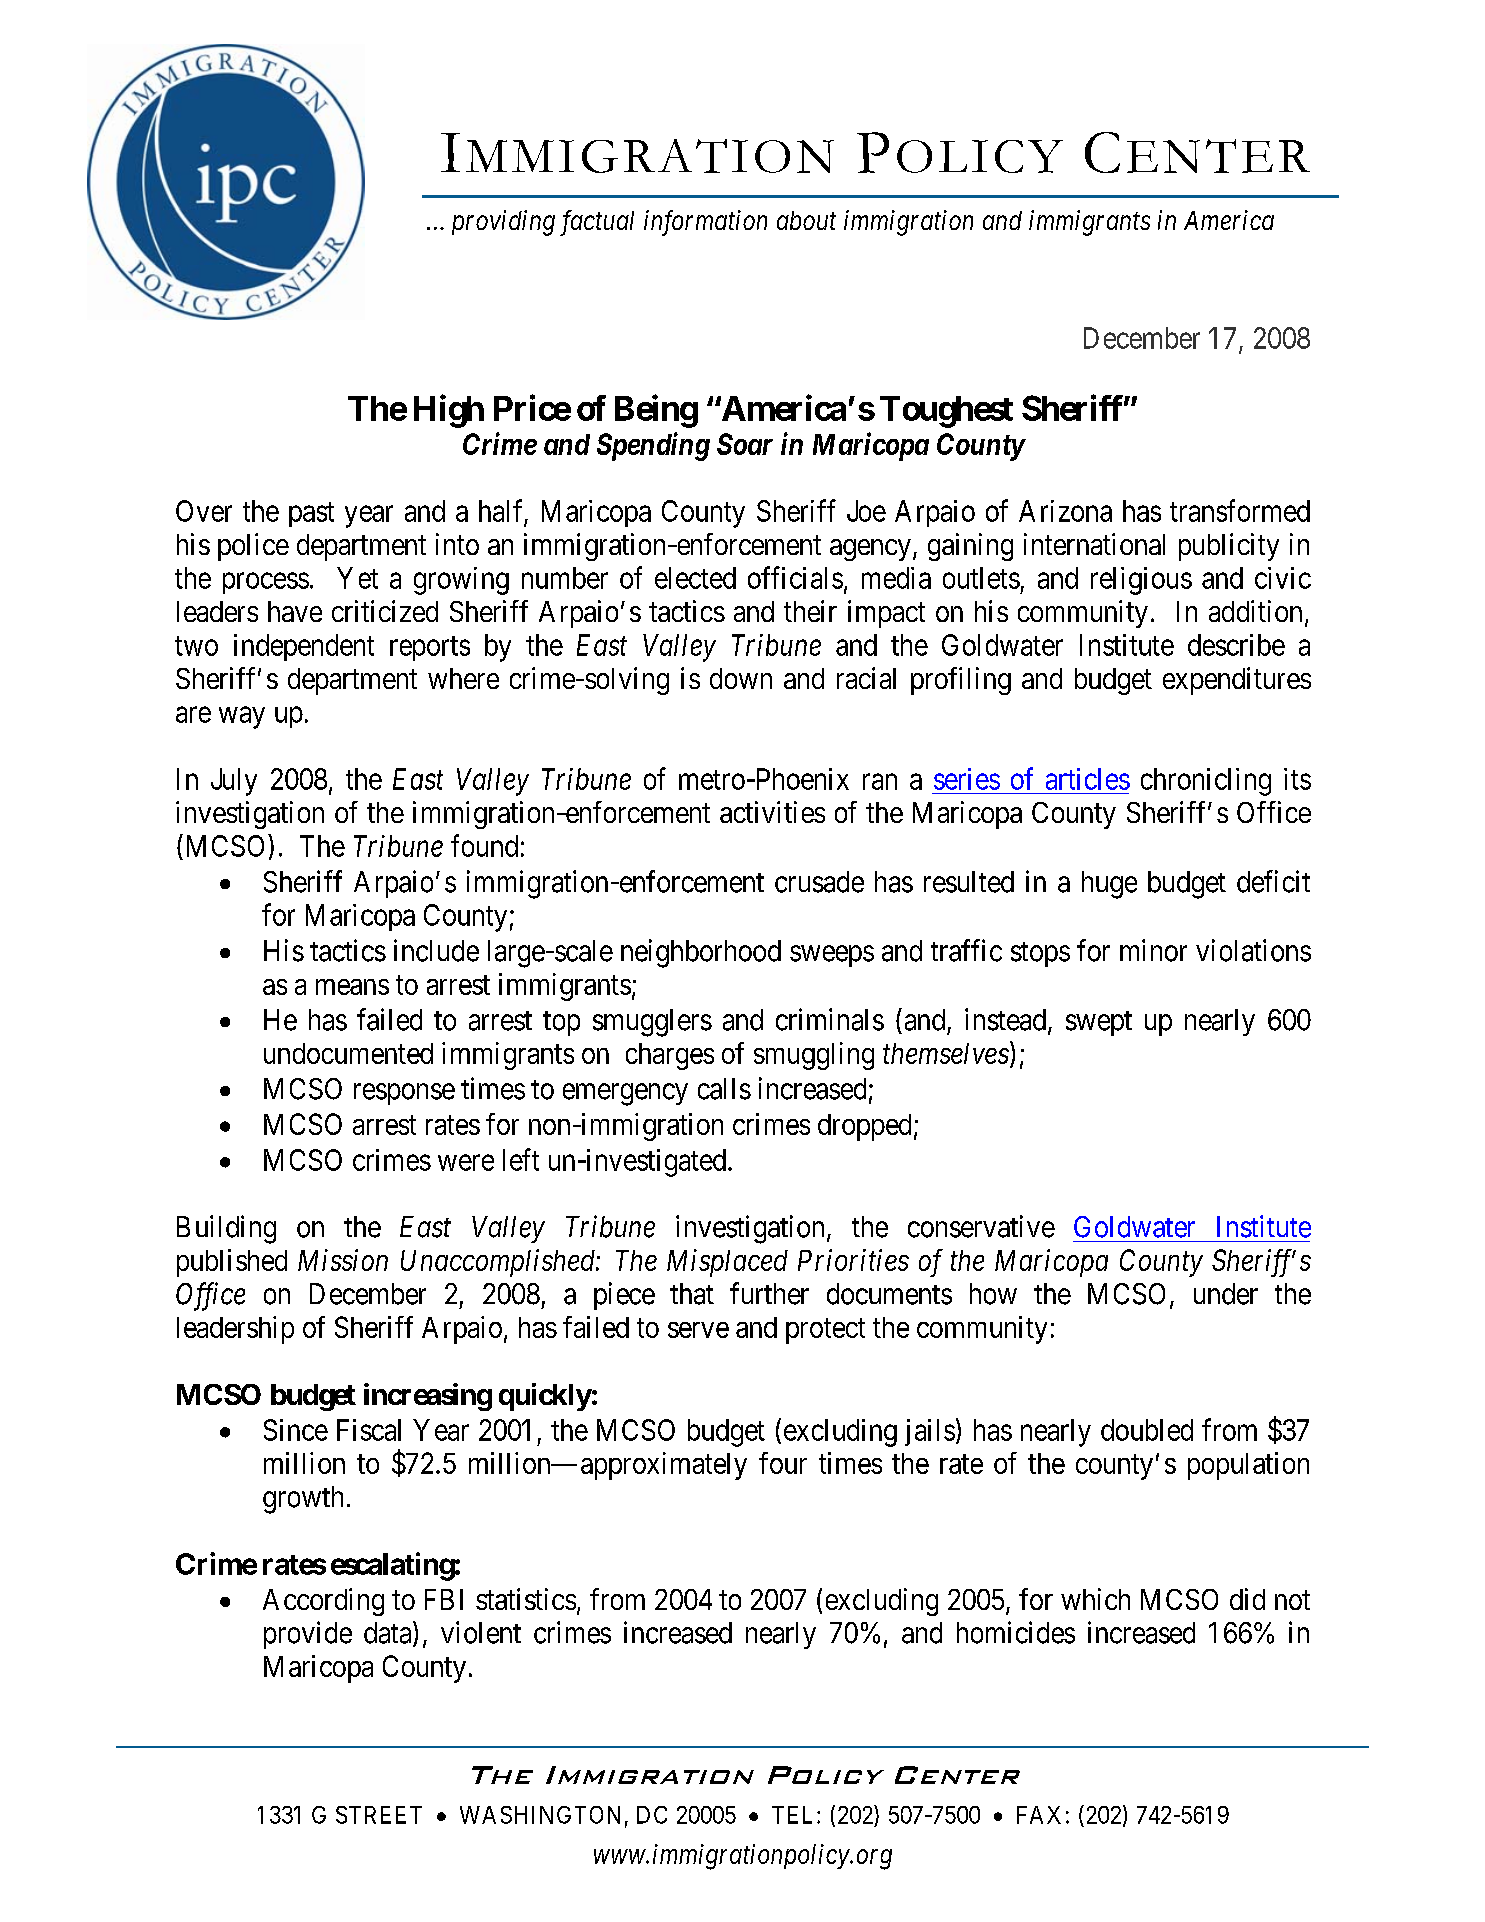 Image resolution: width=1485 pixels, height=1922 pixels. I want to click on providing, so click(503, 223).
